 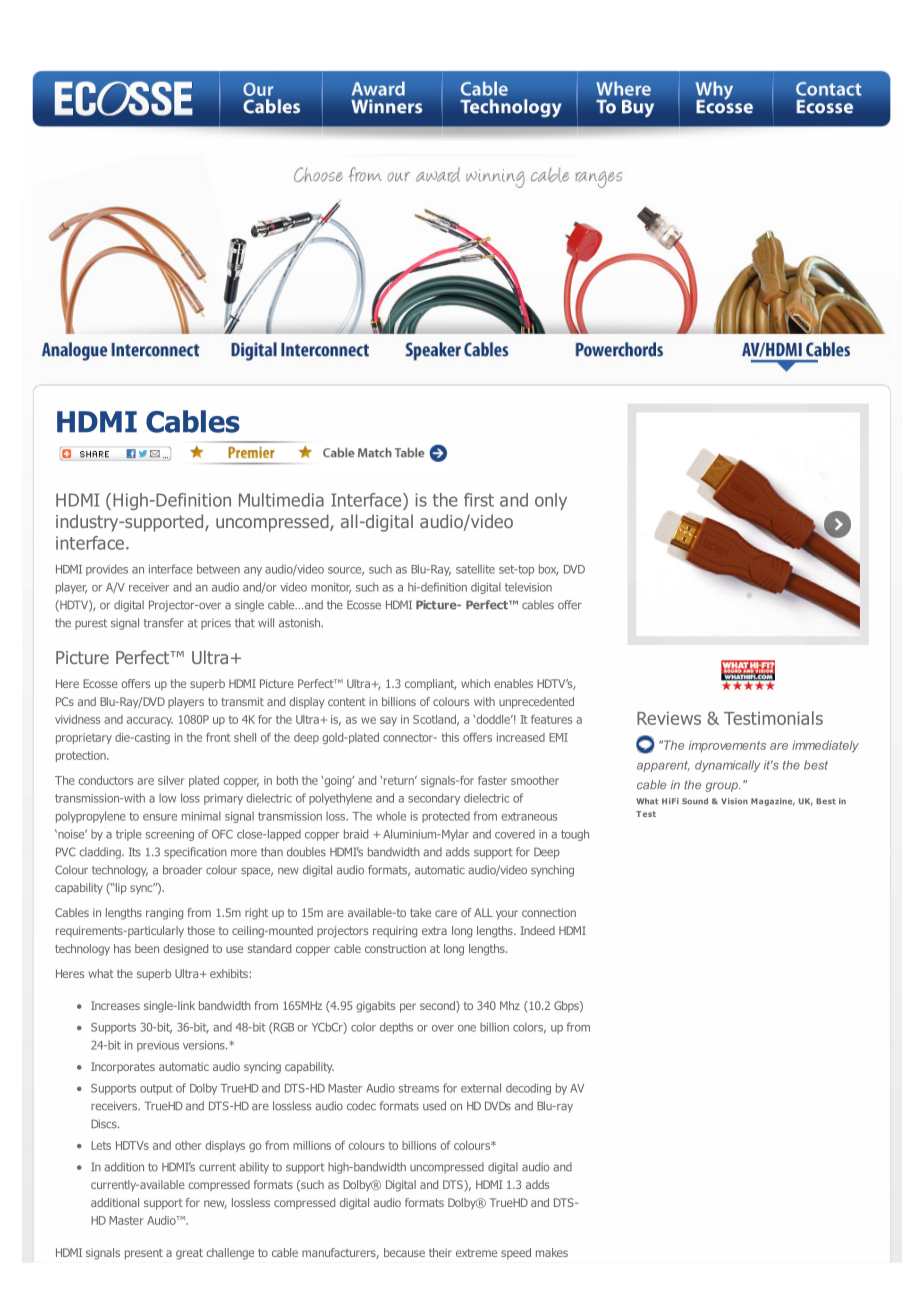 I want to click on present, so click(x=144, y=1254).
